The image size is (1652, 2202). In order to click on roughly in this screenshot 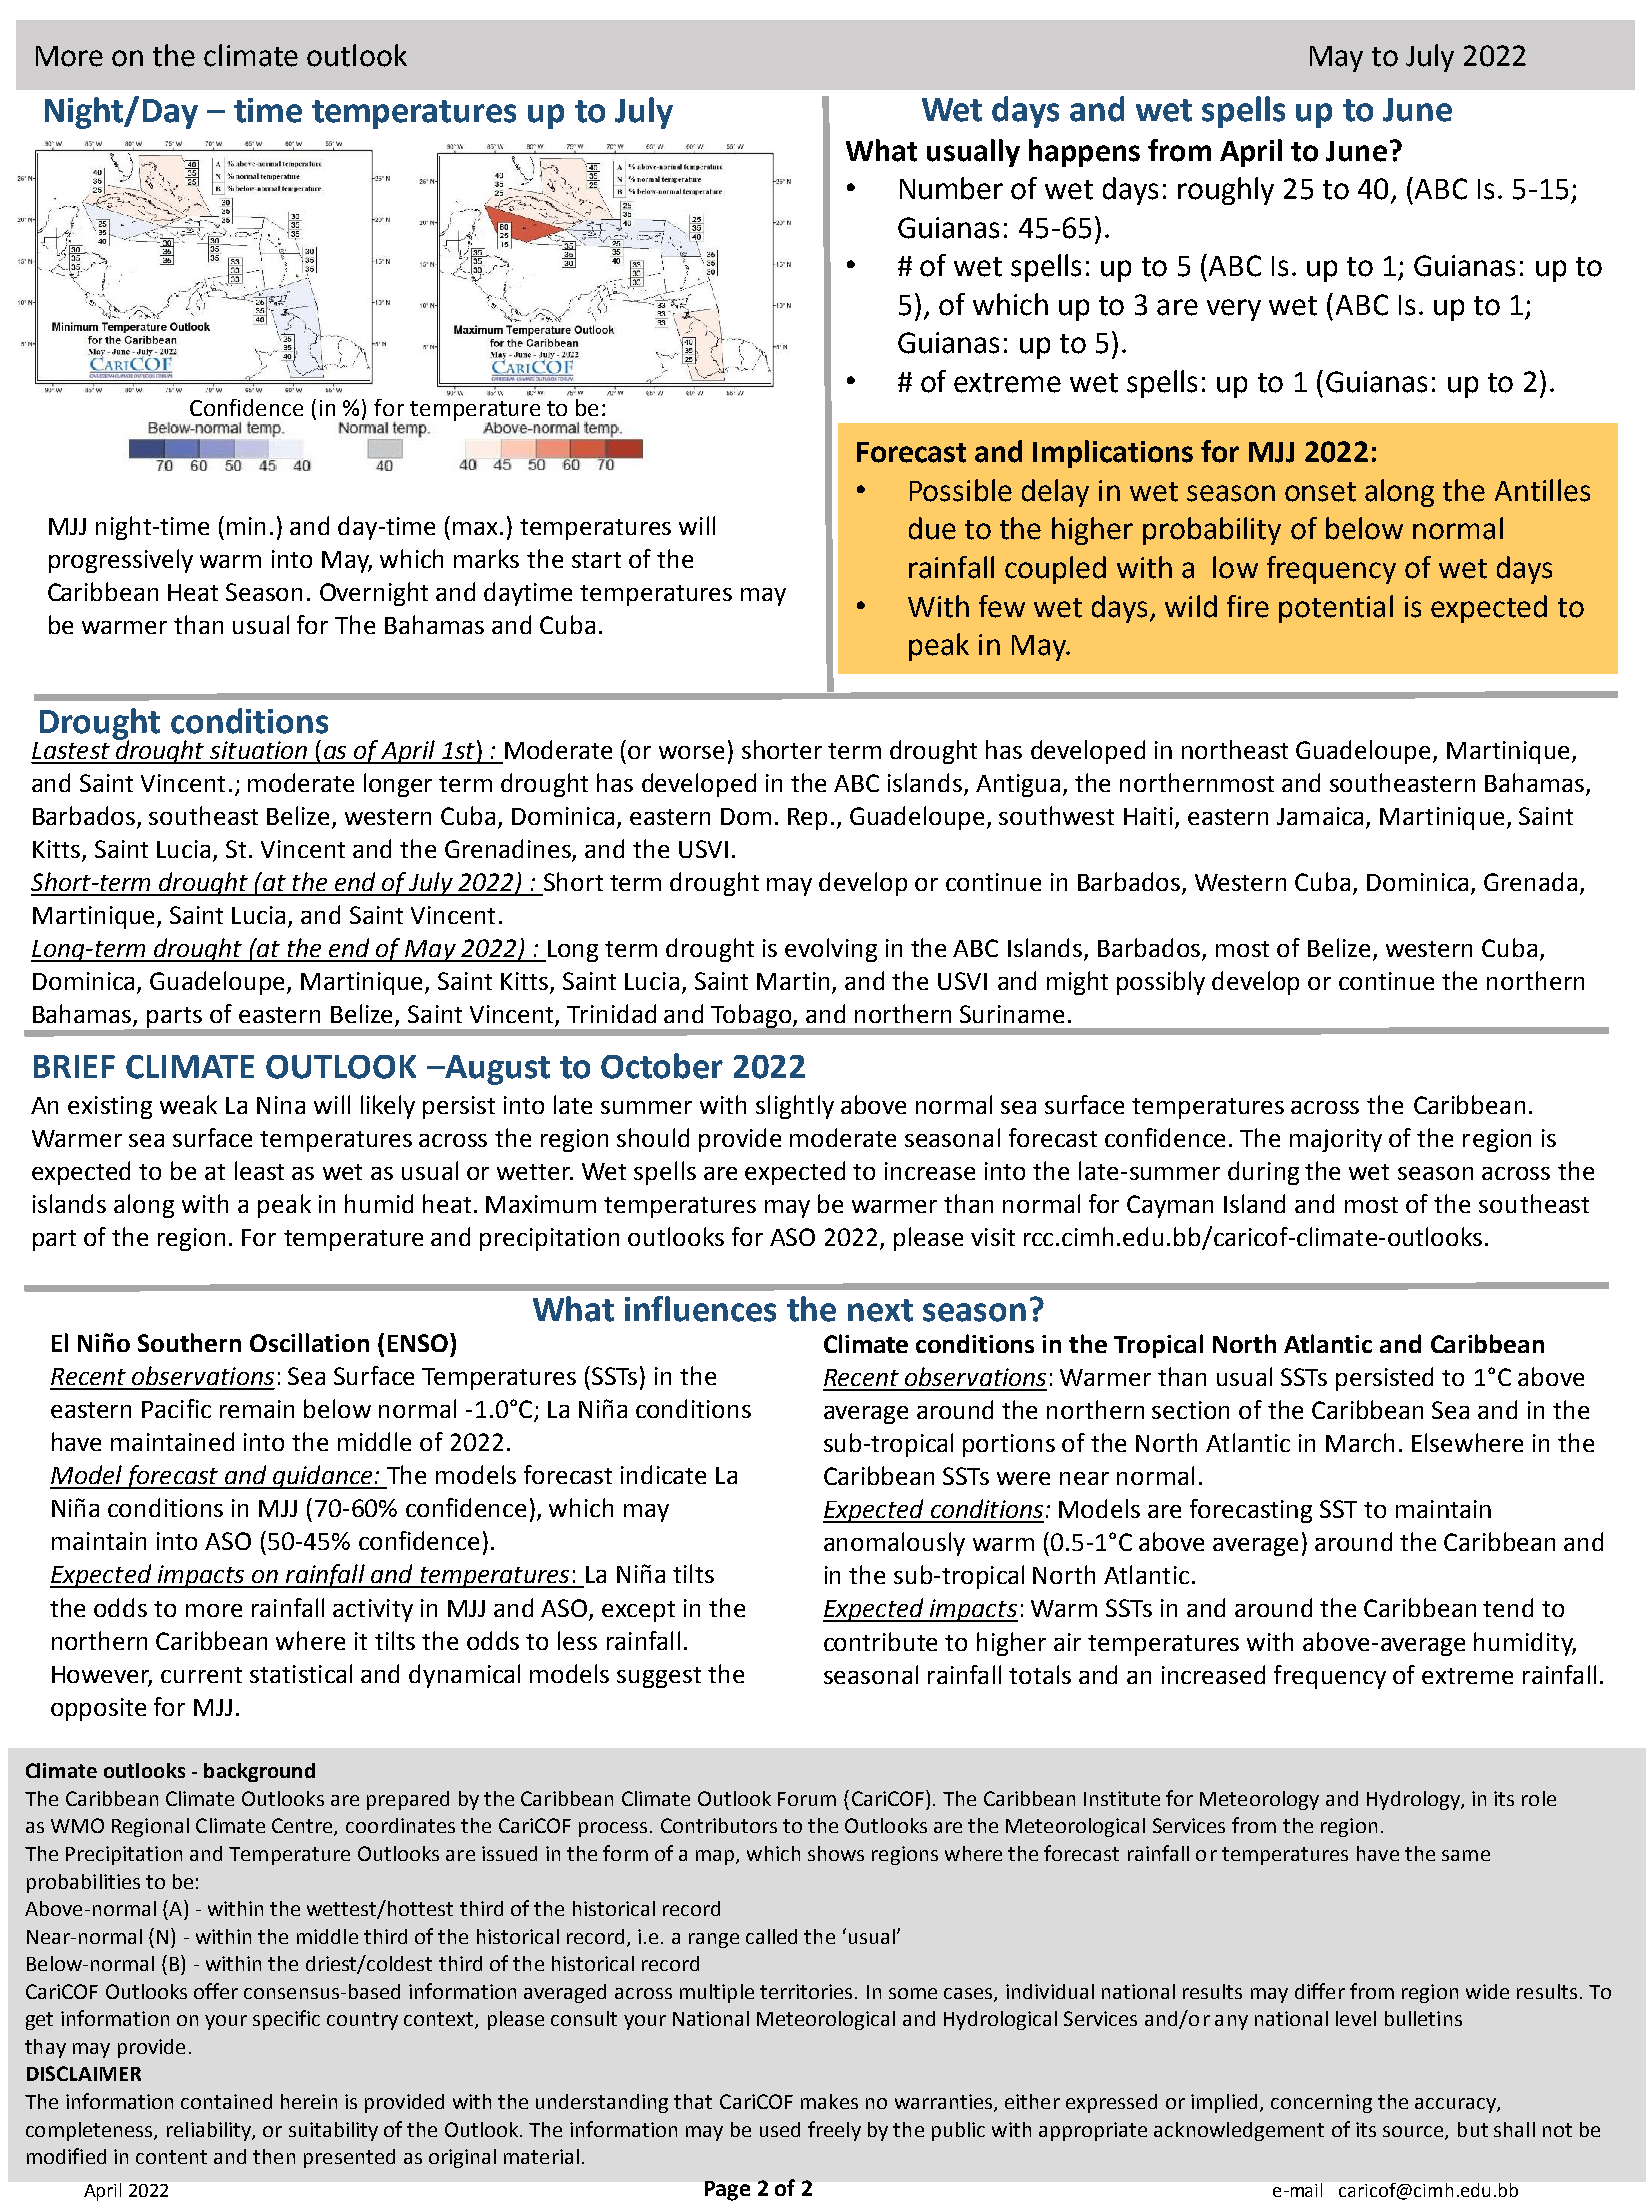, I will do `click(1226, 191)`.
